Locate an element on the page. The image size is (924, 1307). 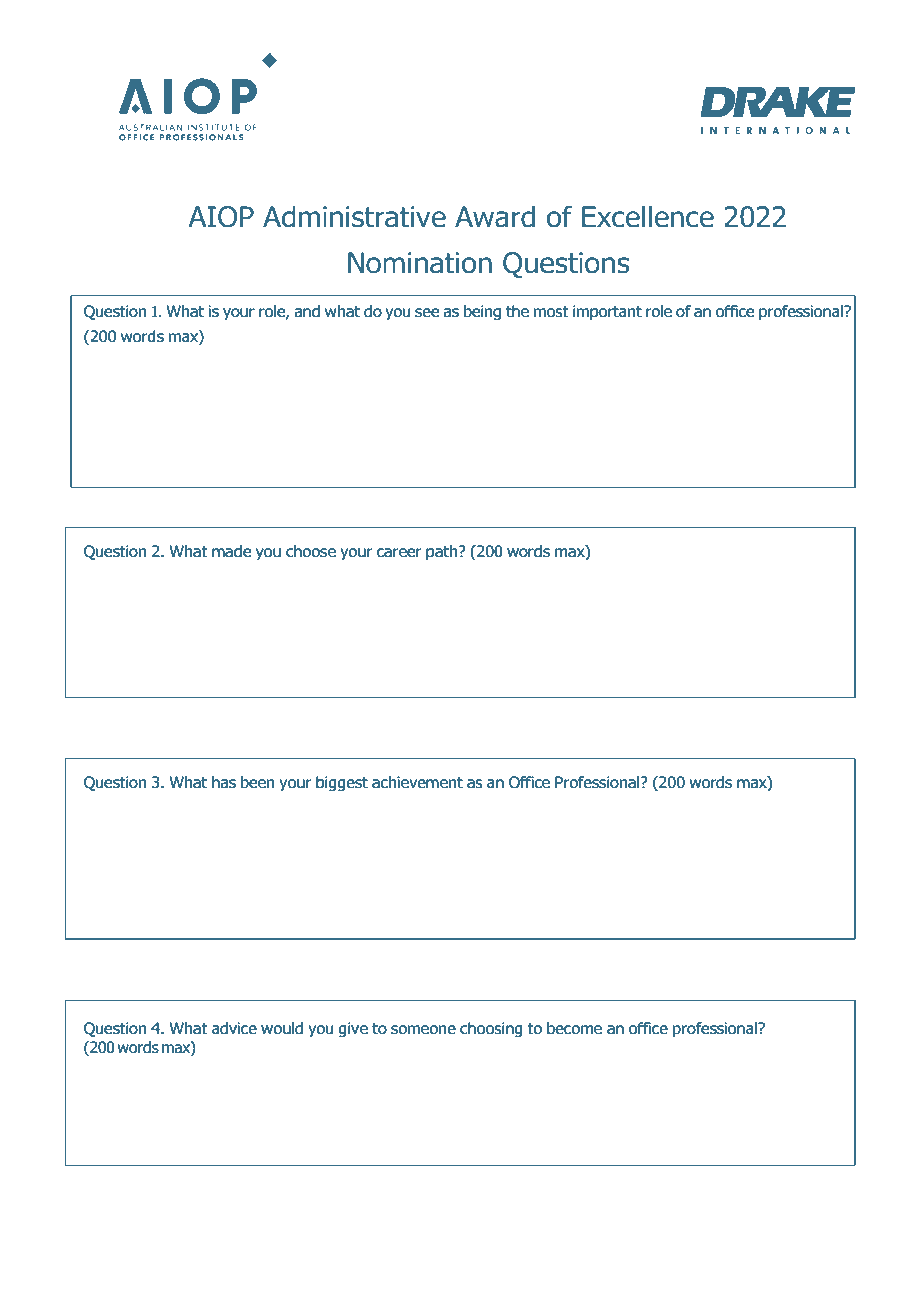
Nomination is located at coordinates (420, 263).
